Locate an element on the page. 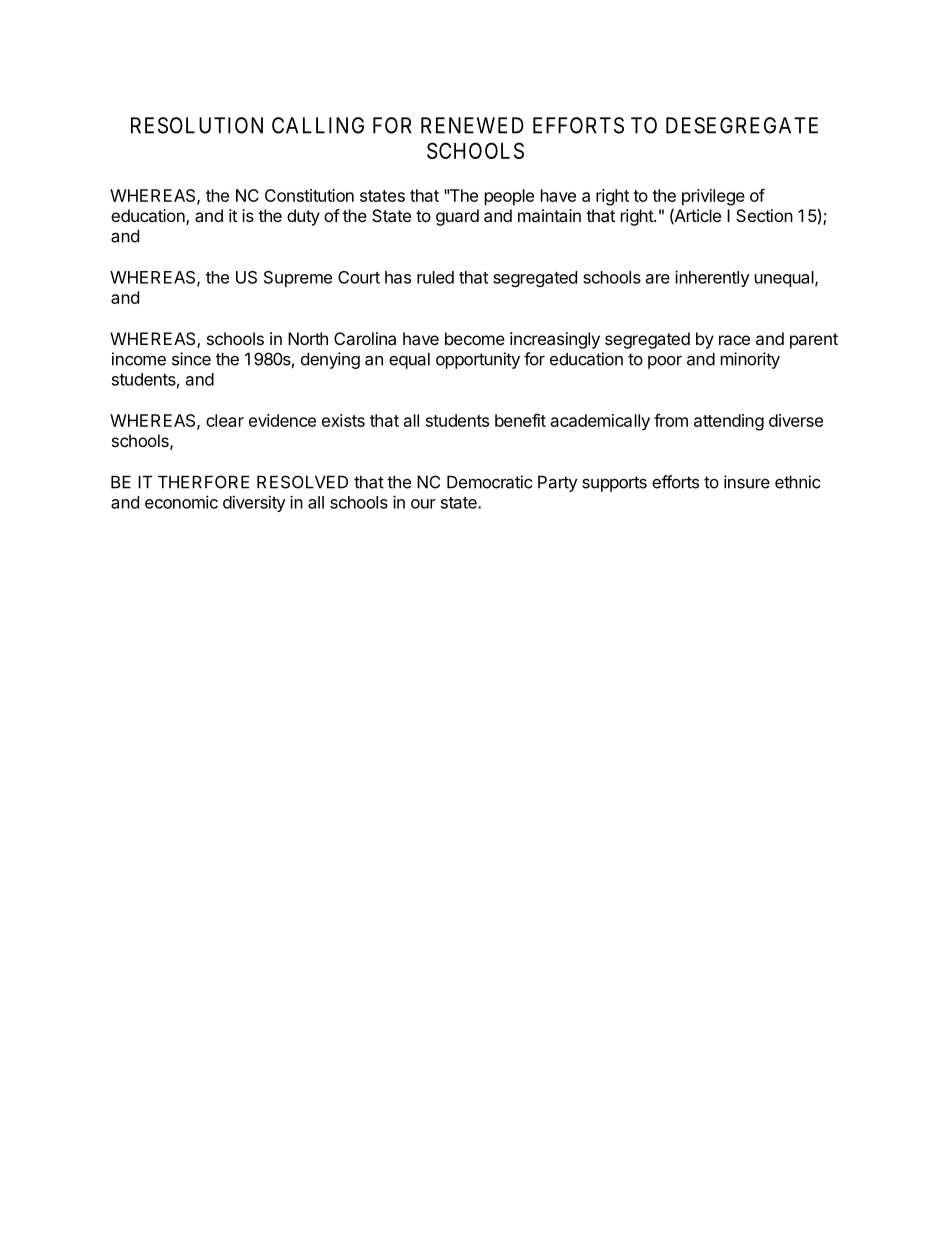  ruled is located at coordinates (435, 277).
